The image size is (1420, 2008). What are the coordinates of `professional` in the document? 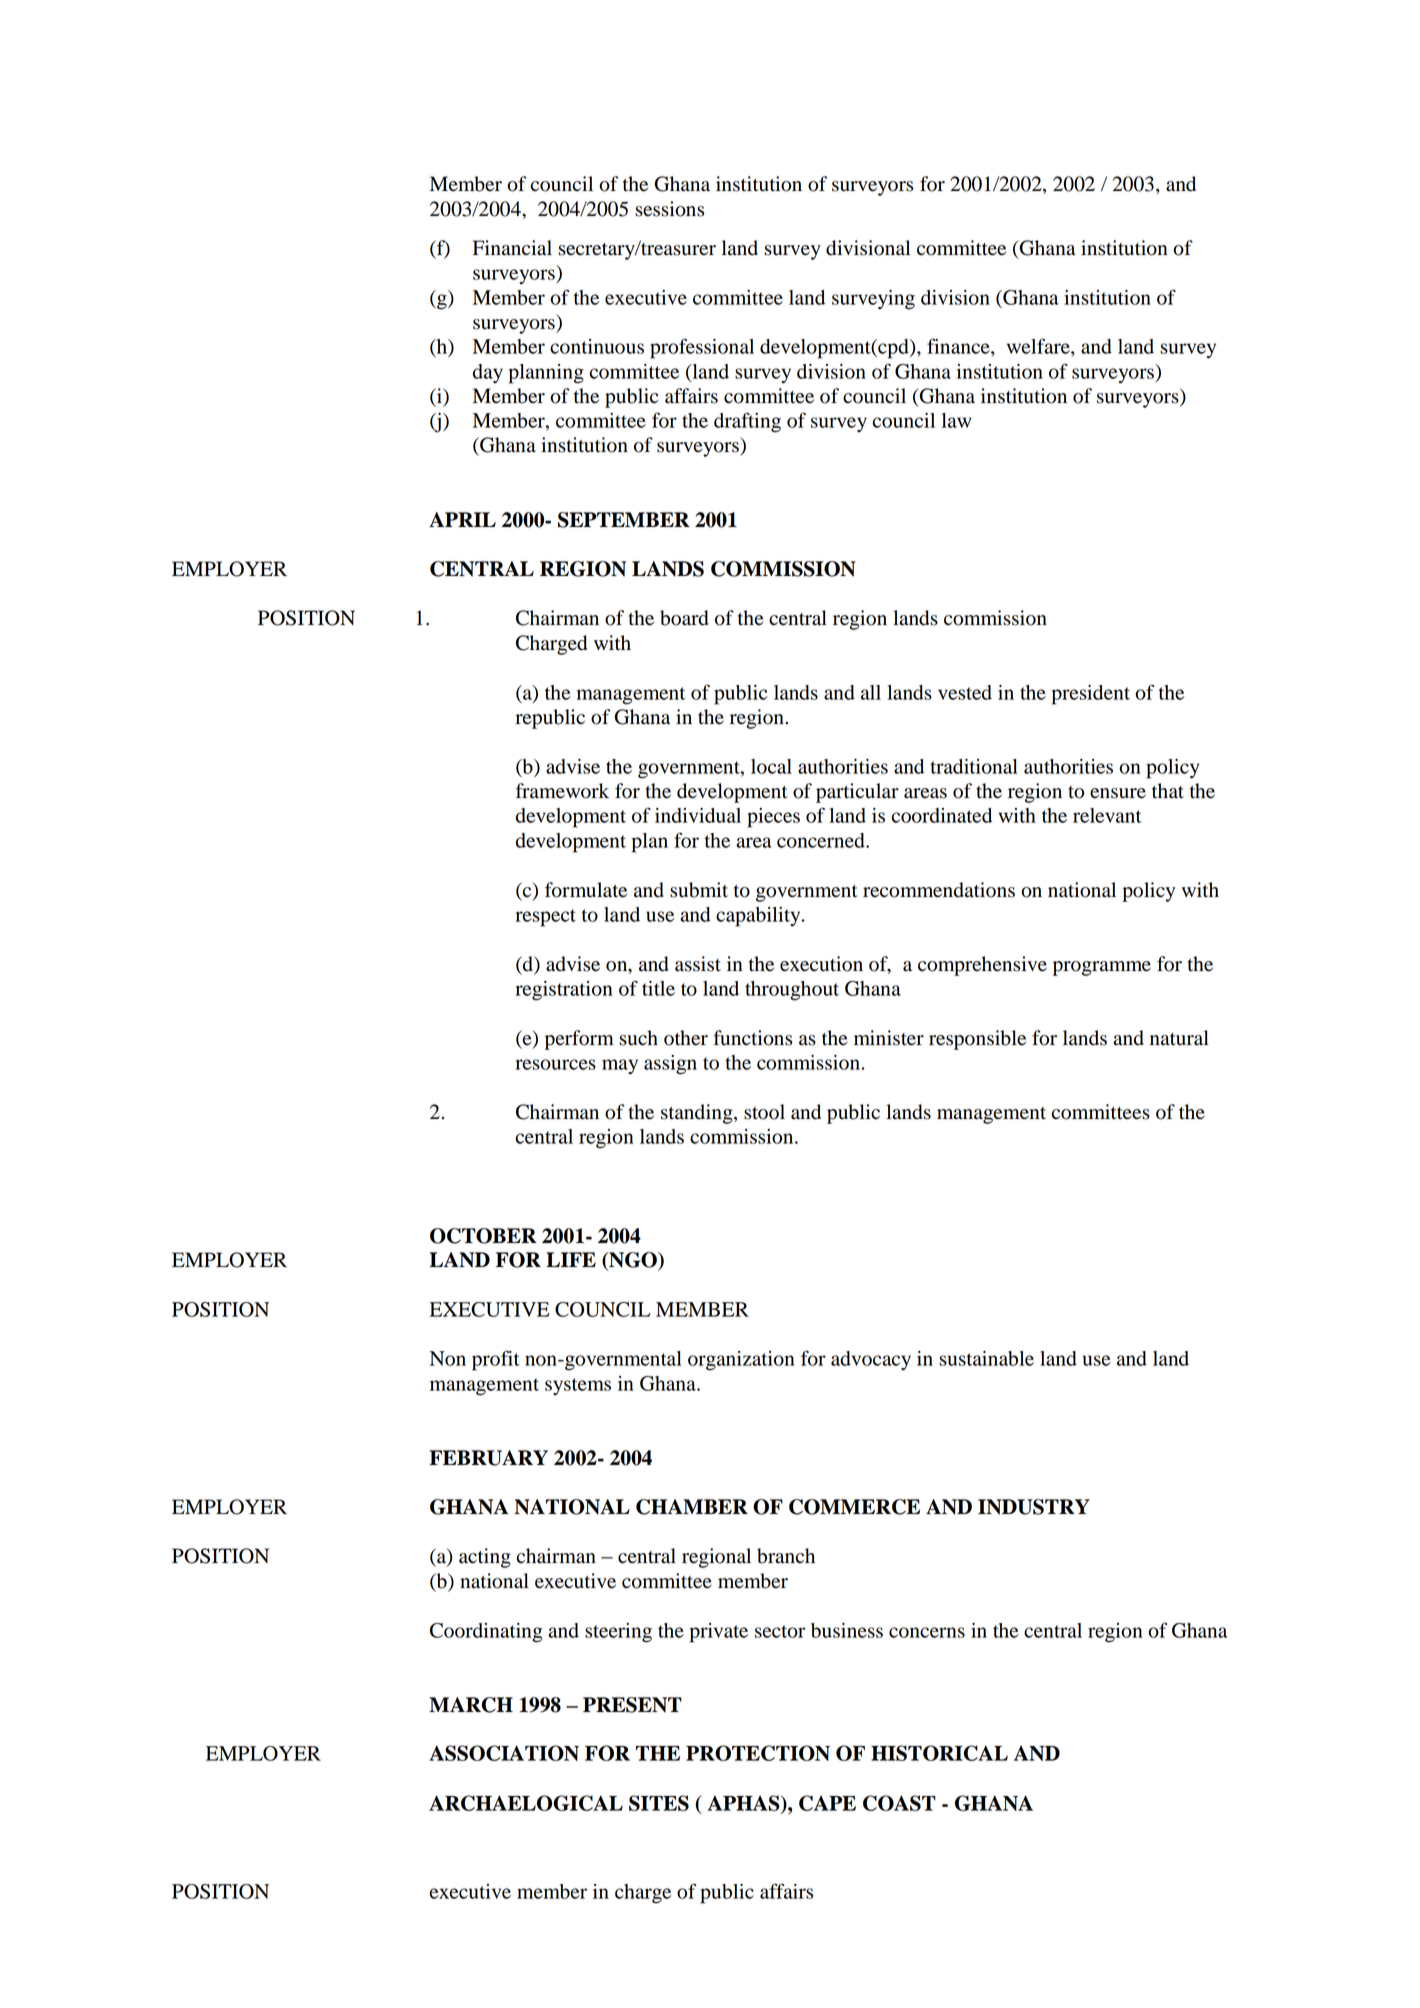 It's located at (702, 348).
